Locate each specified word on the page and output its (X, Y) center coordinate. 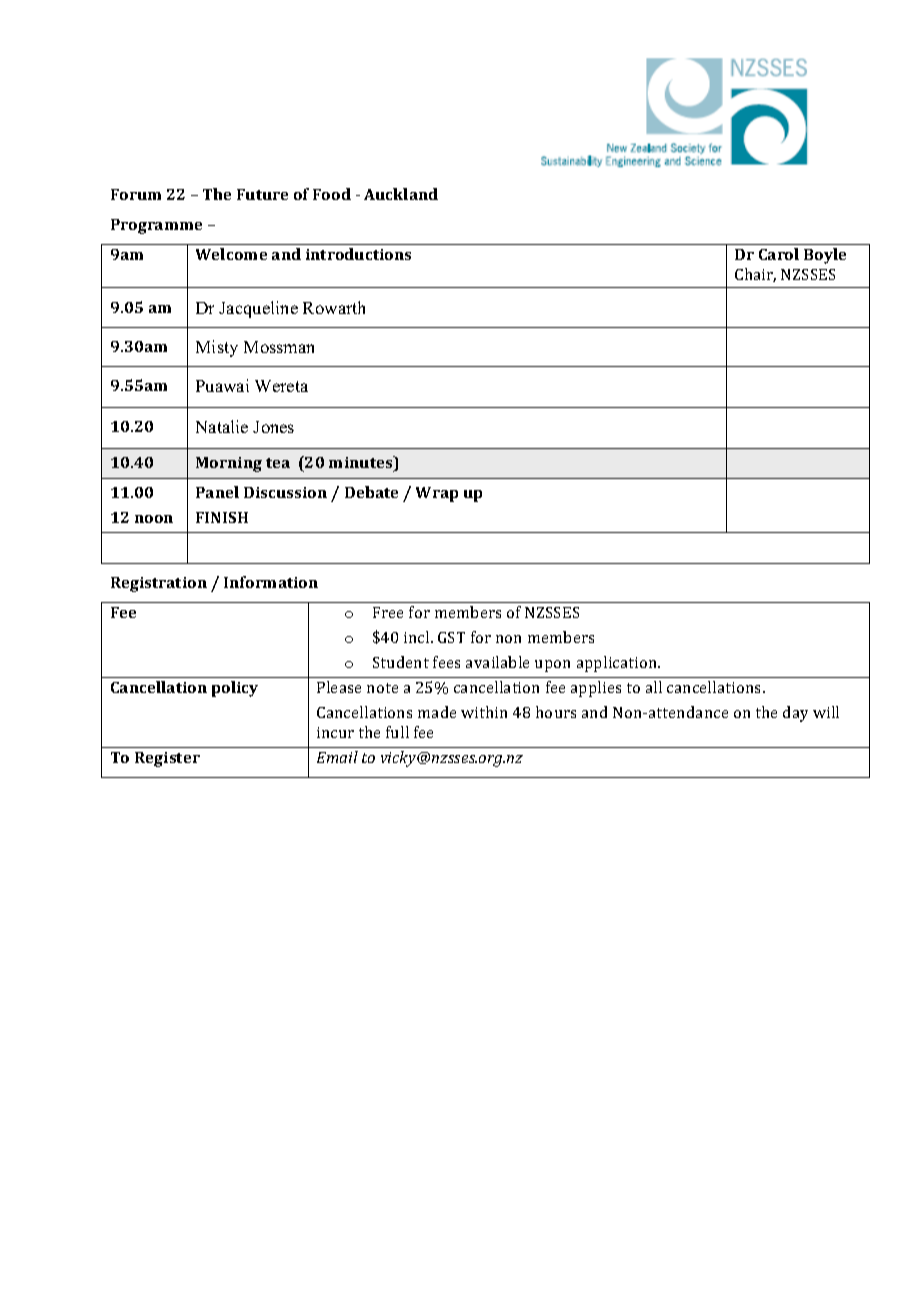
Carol (779, 254)
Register (167, 759)
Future (262, 194)
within (484, 712)
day (795, 714)
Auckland (401, 194)
